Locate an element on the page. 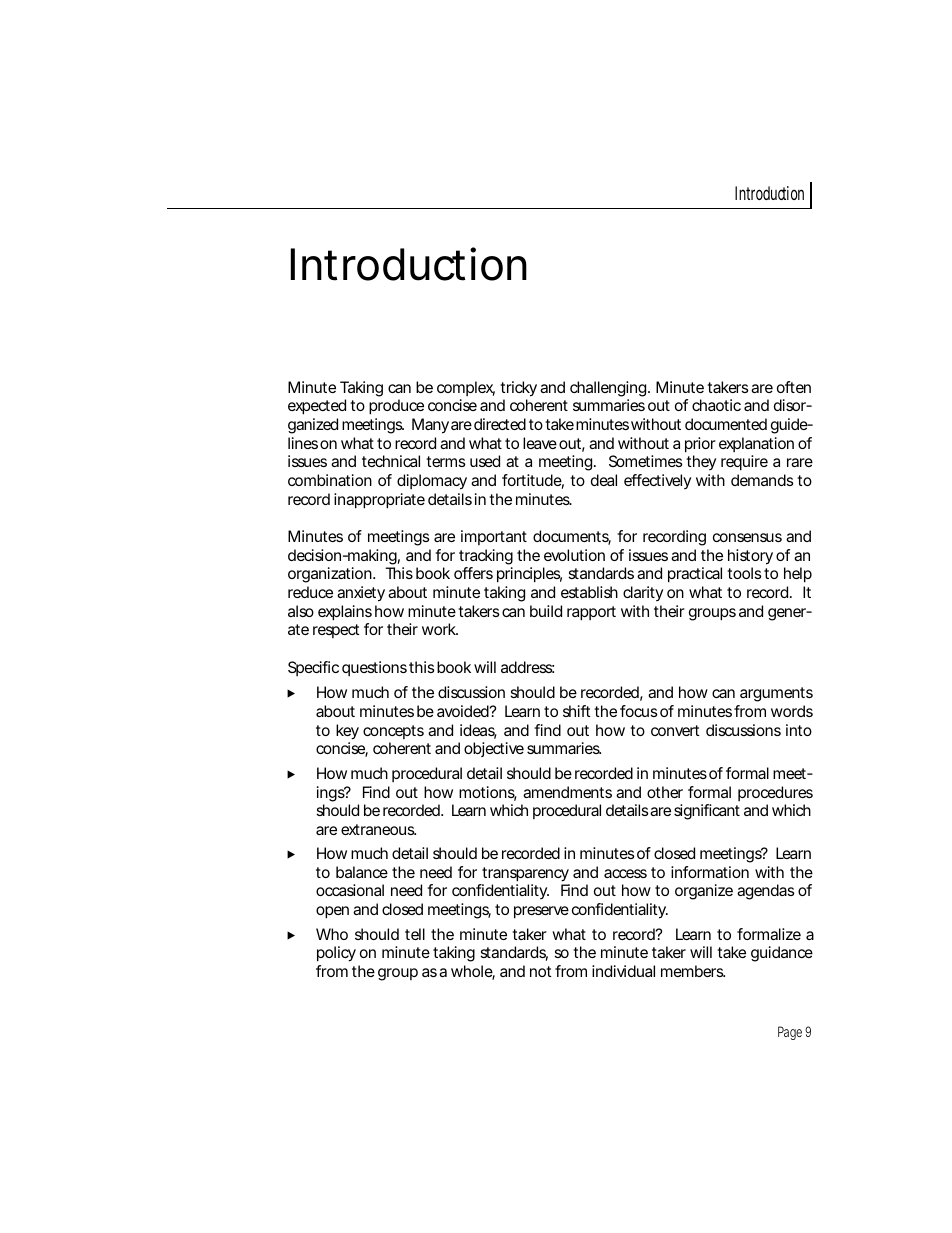 The image size is (952, 1233). Page is located at coordinates (790, 1033).
